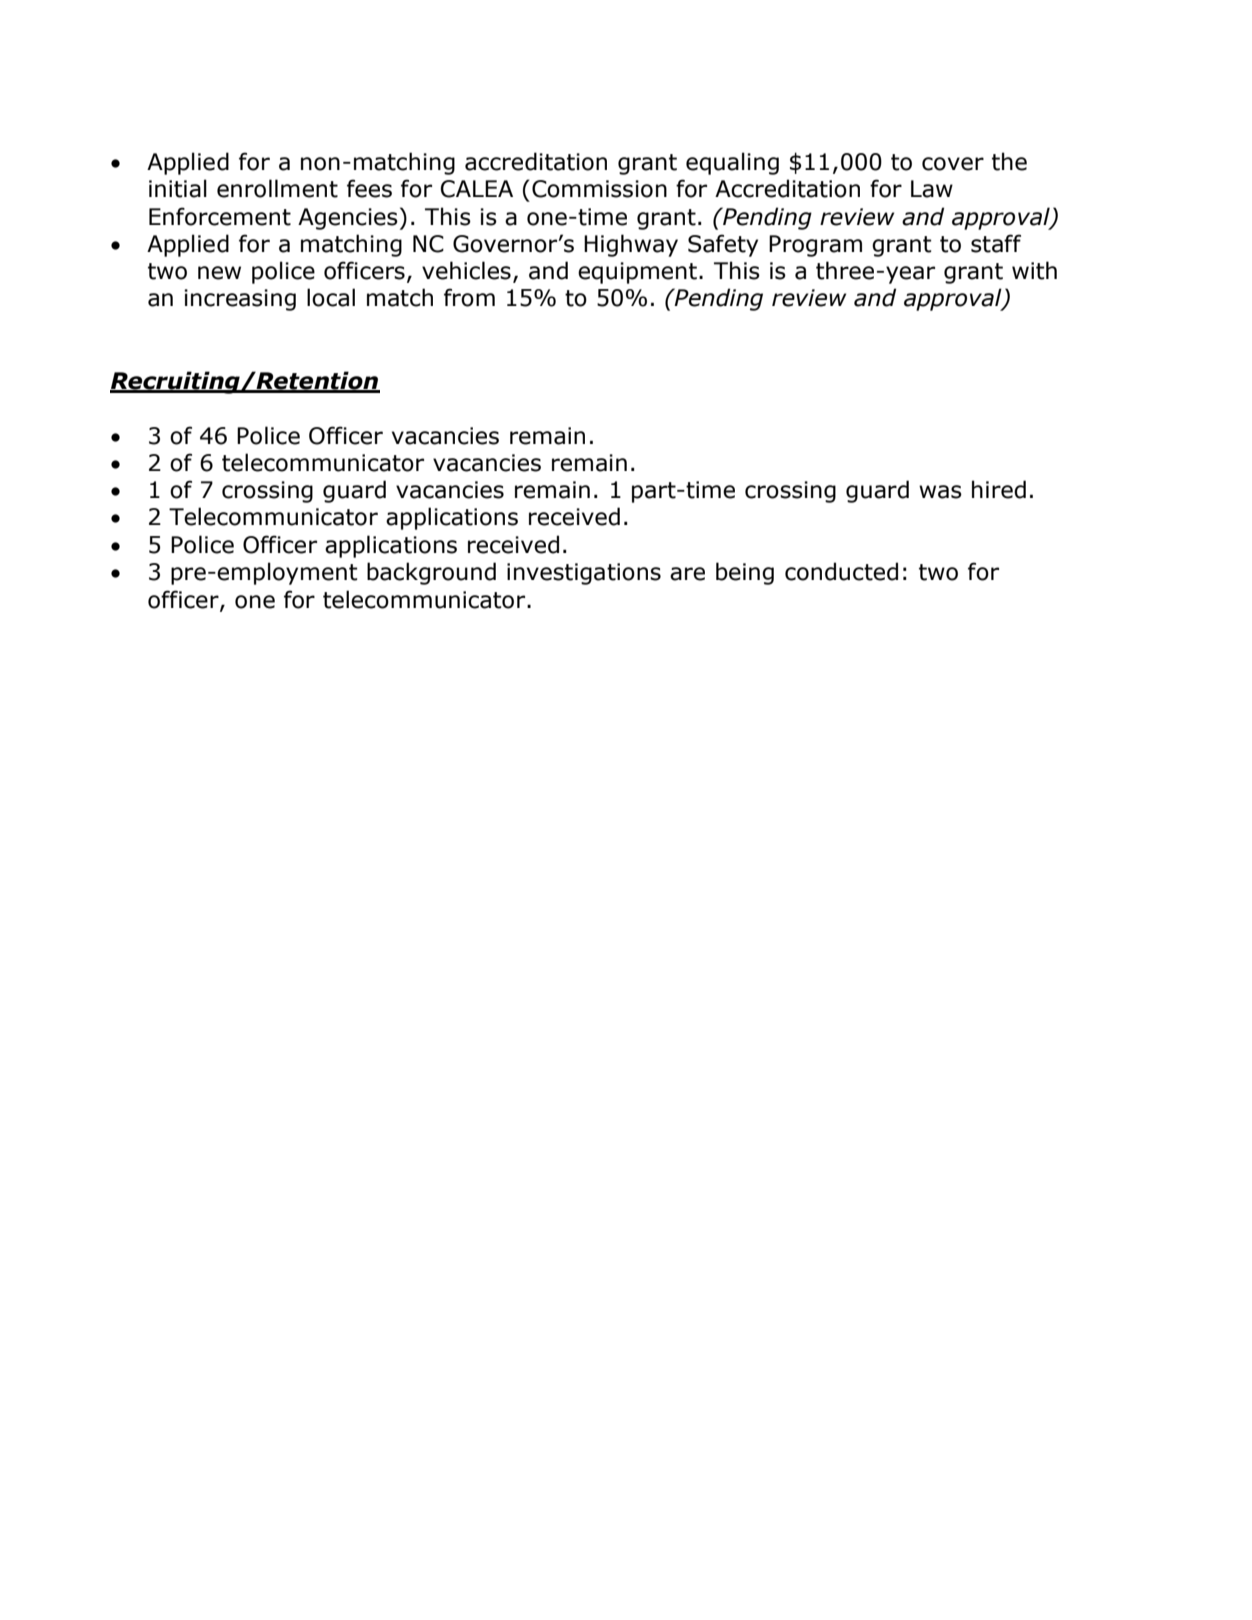  What do you see at coordinates (331, 297) in the image?
I see `local` at bounding box center [331, 297].
